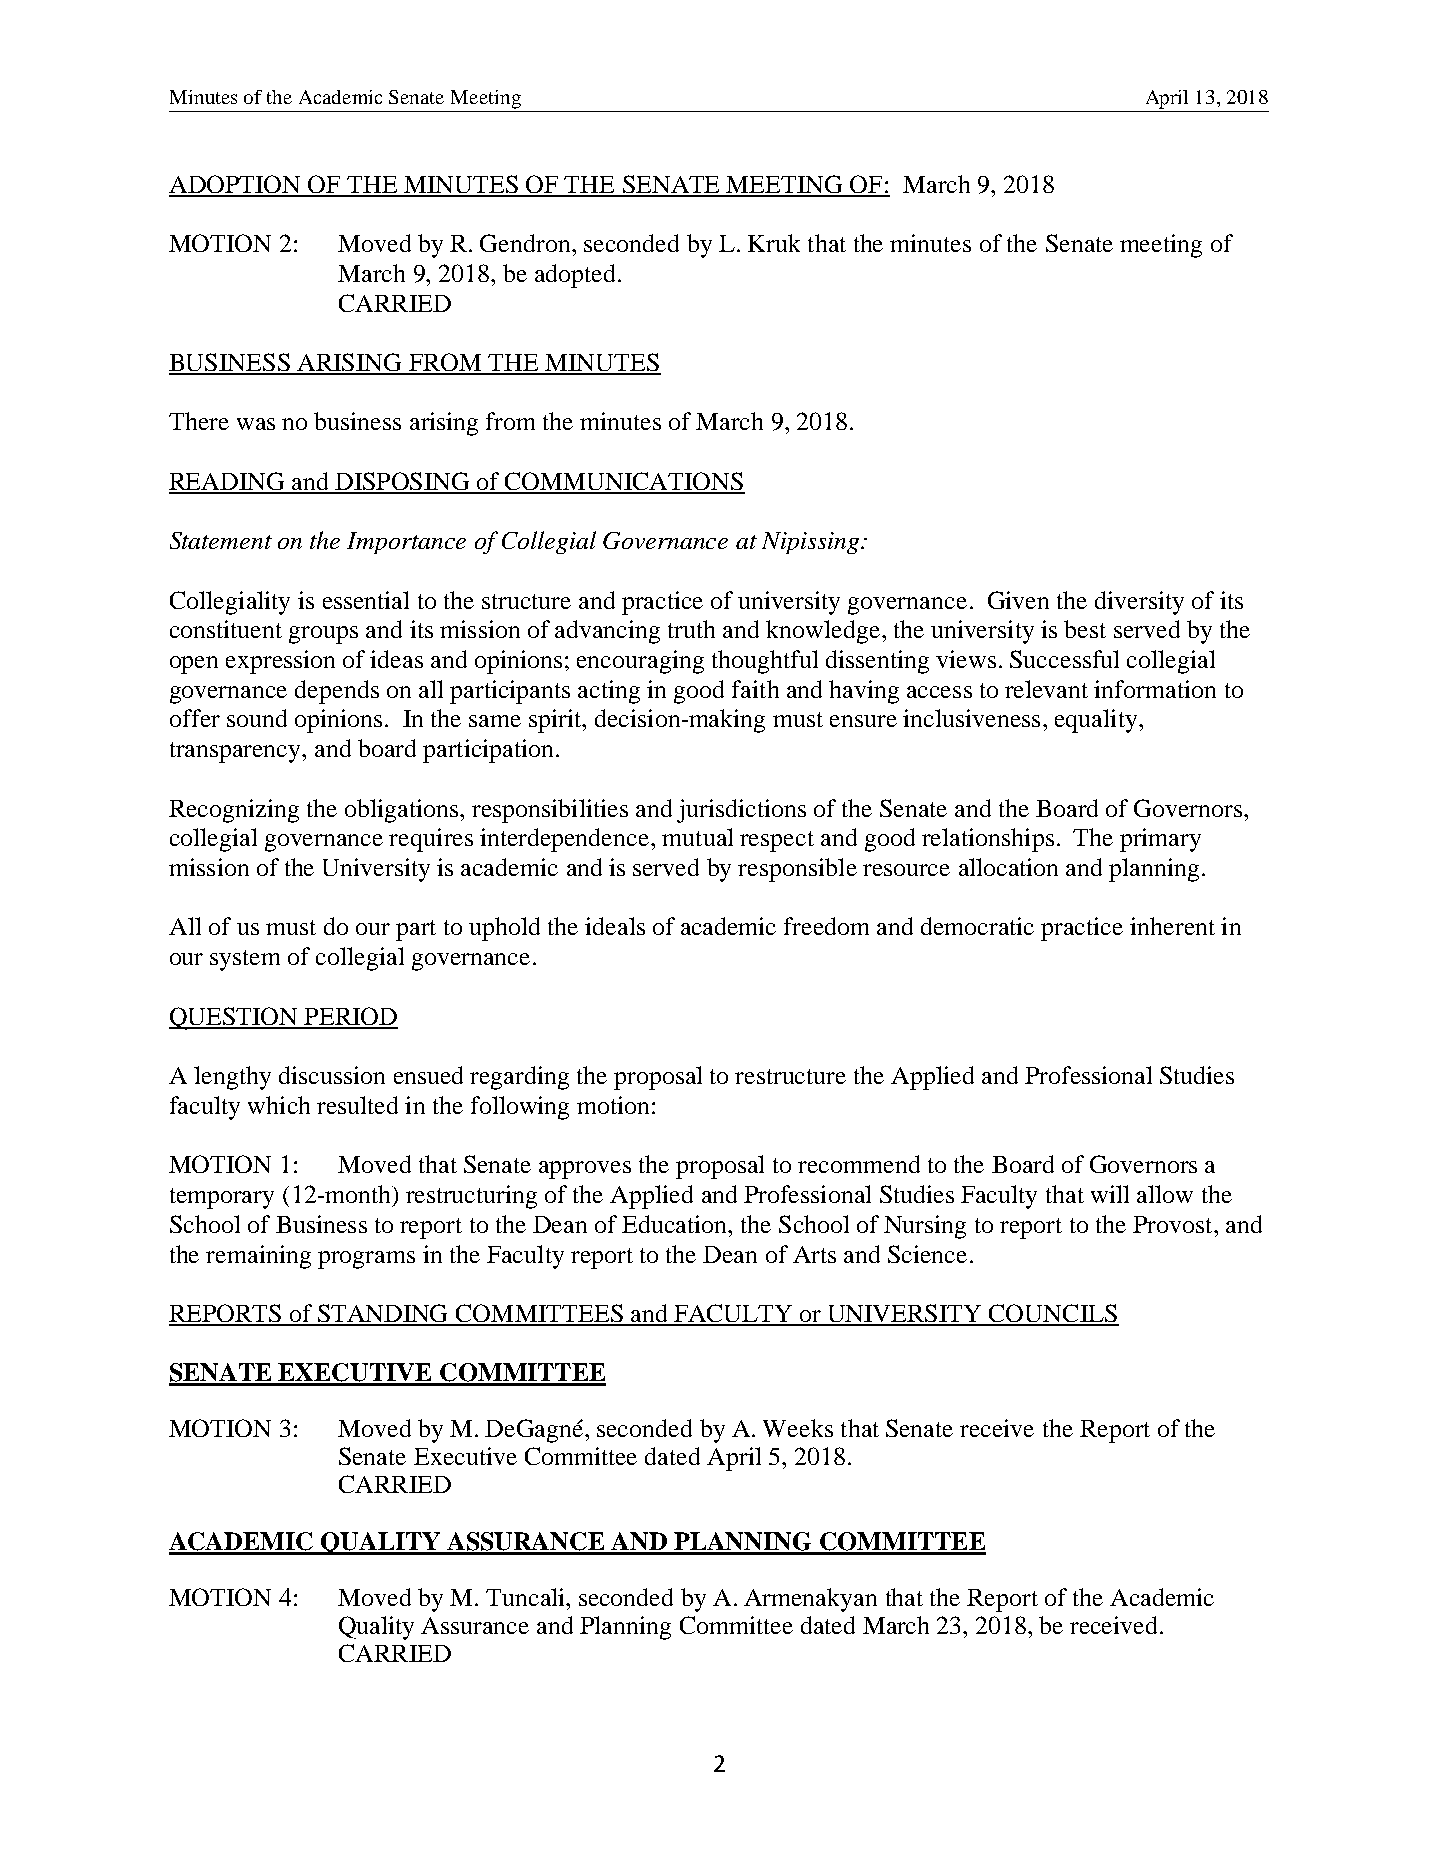 The width and height of the screenshot is (1438, 1861). What do you see at coordinates (1110, 1194) in the screenshot?
I see `will` at bounding box center [1110, 1194].
